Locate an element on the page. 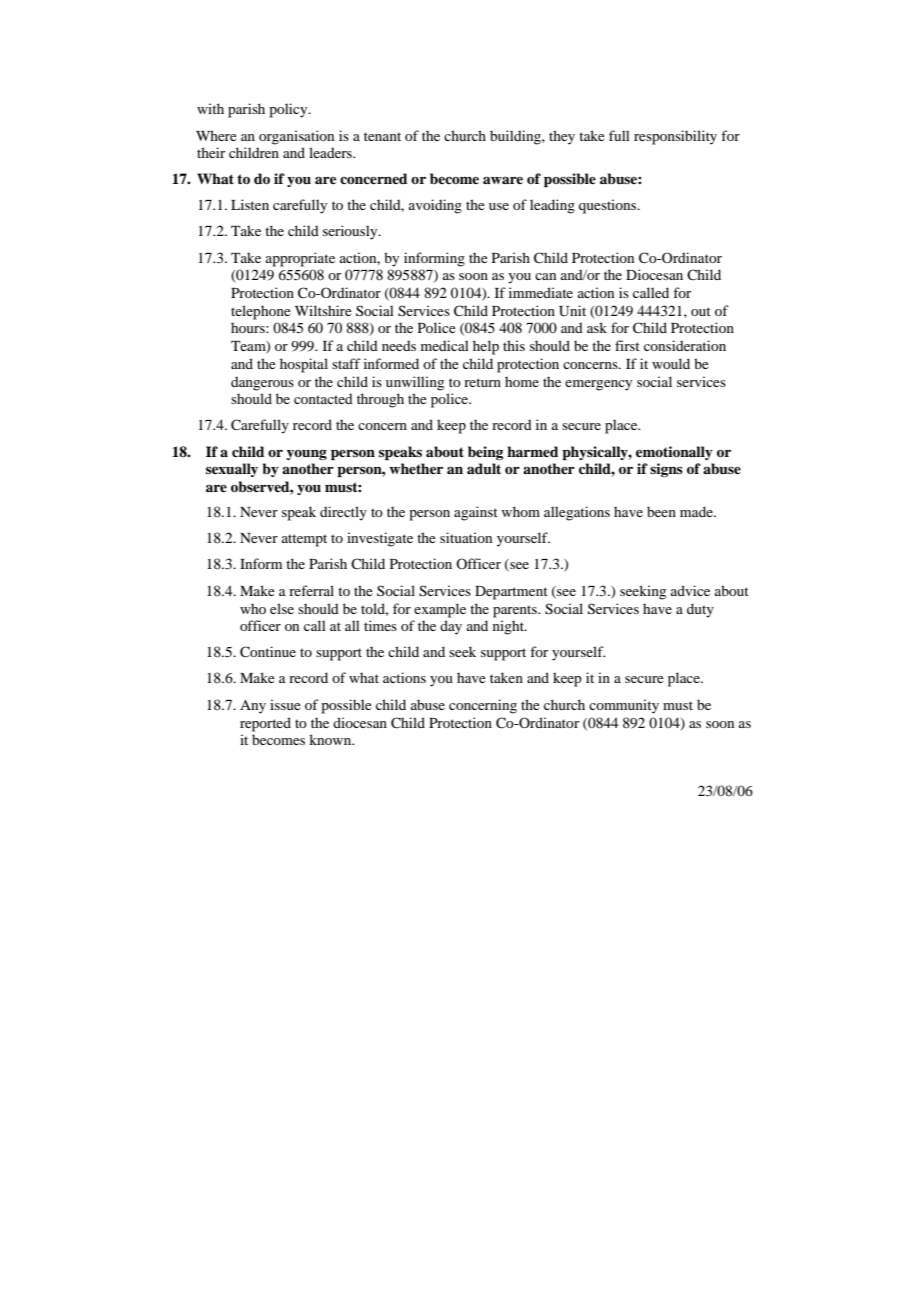  emotionally is located at coordinates (674, 453).
